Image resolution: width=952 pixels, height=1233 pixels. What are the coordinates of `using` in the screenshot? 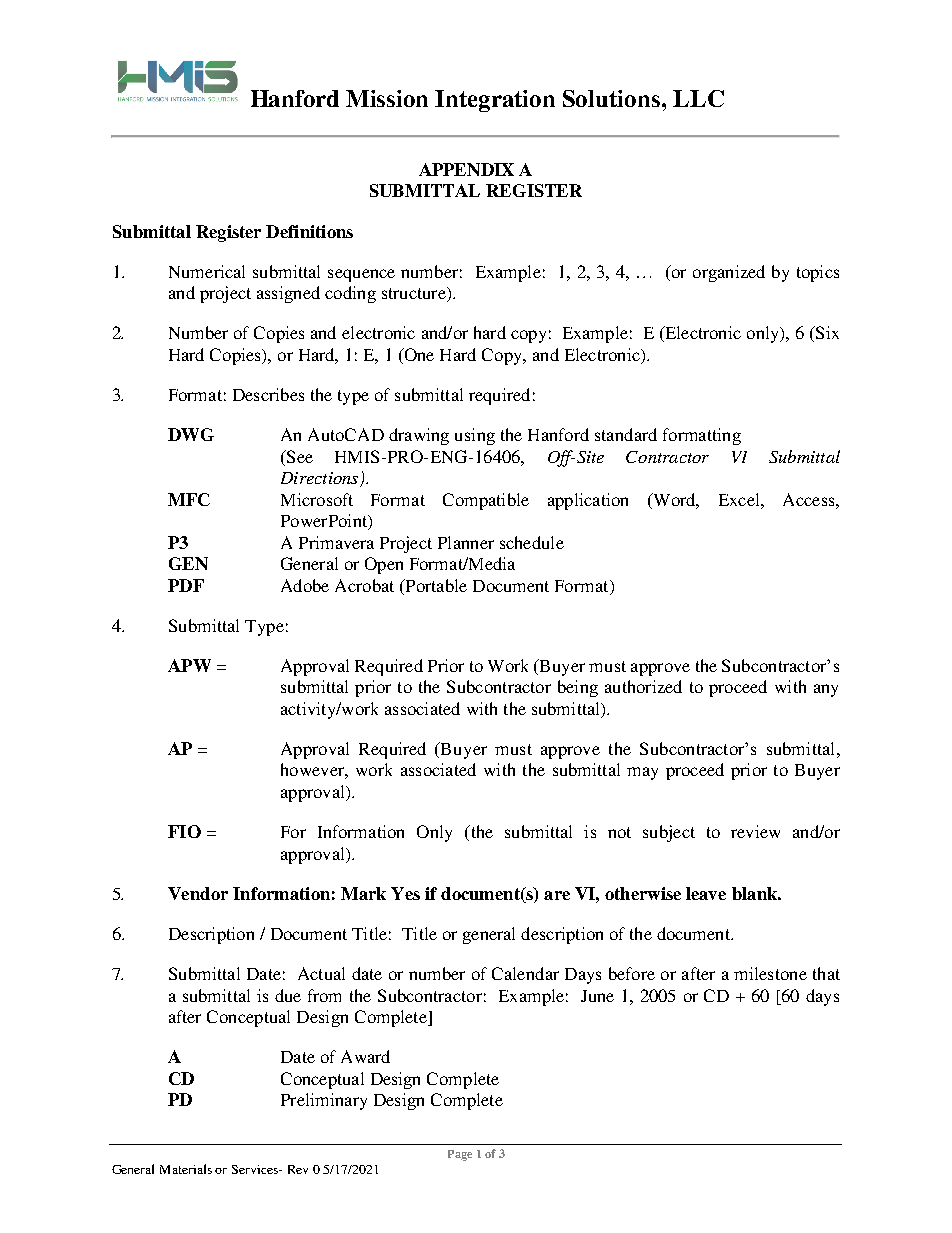 It's located at (475, 436).
